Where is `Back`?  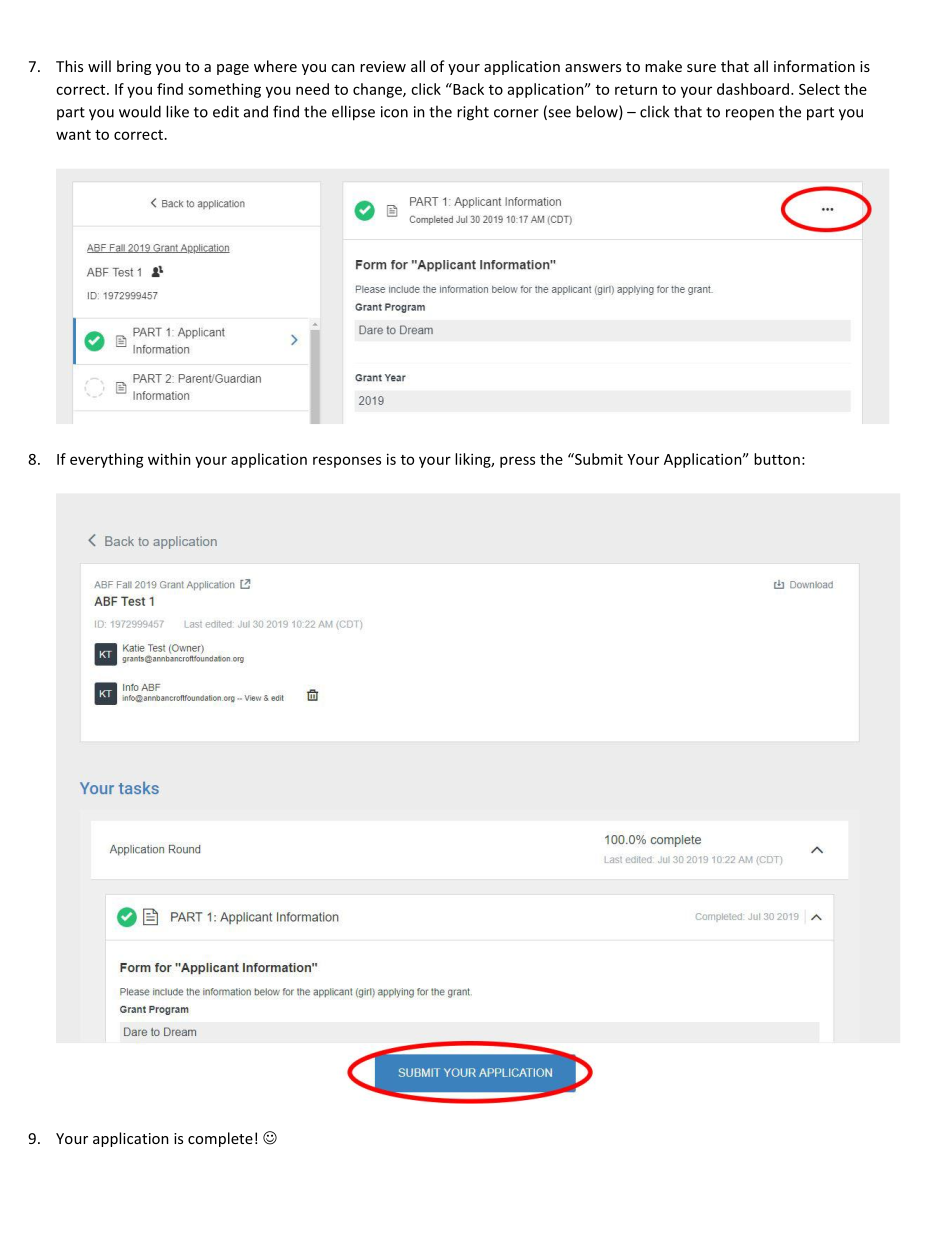 Back is located at coordinates (467, 89).
